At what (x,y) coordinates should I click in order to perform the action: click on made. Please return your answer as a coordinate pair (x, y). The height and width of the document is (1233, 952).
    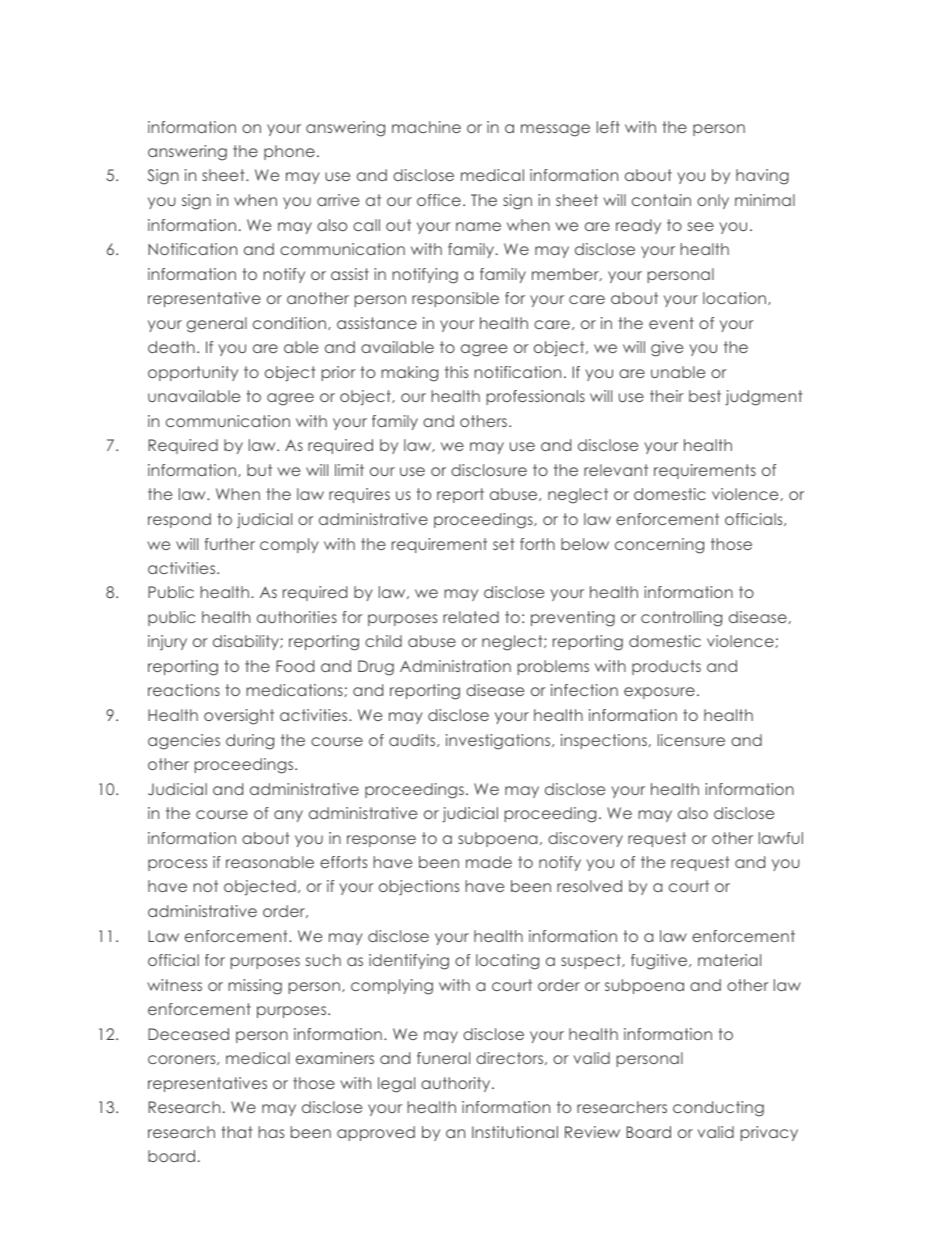
    Looking at the image, I should click on (489, 862).
